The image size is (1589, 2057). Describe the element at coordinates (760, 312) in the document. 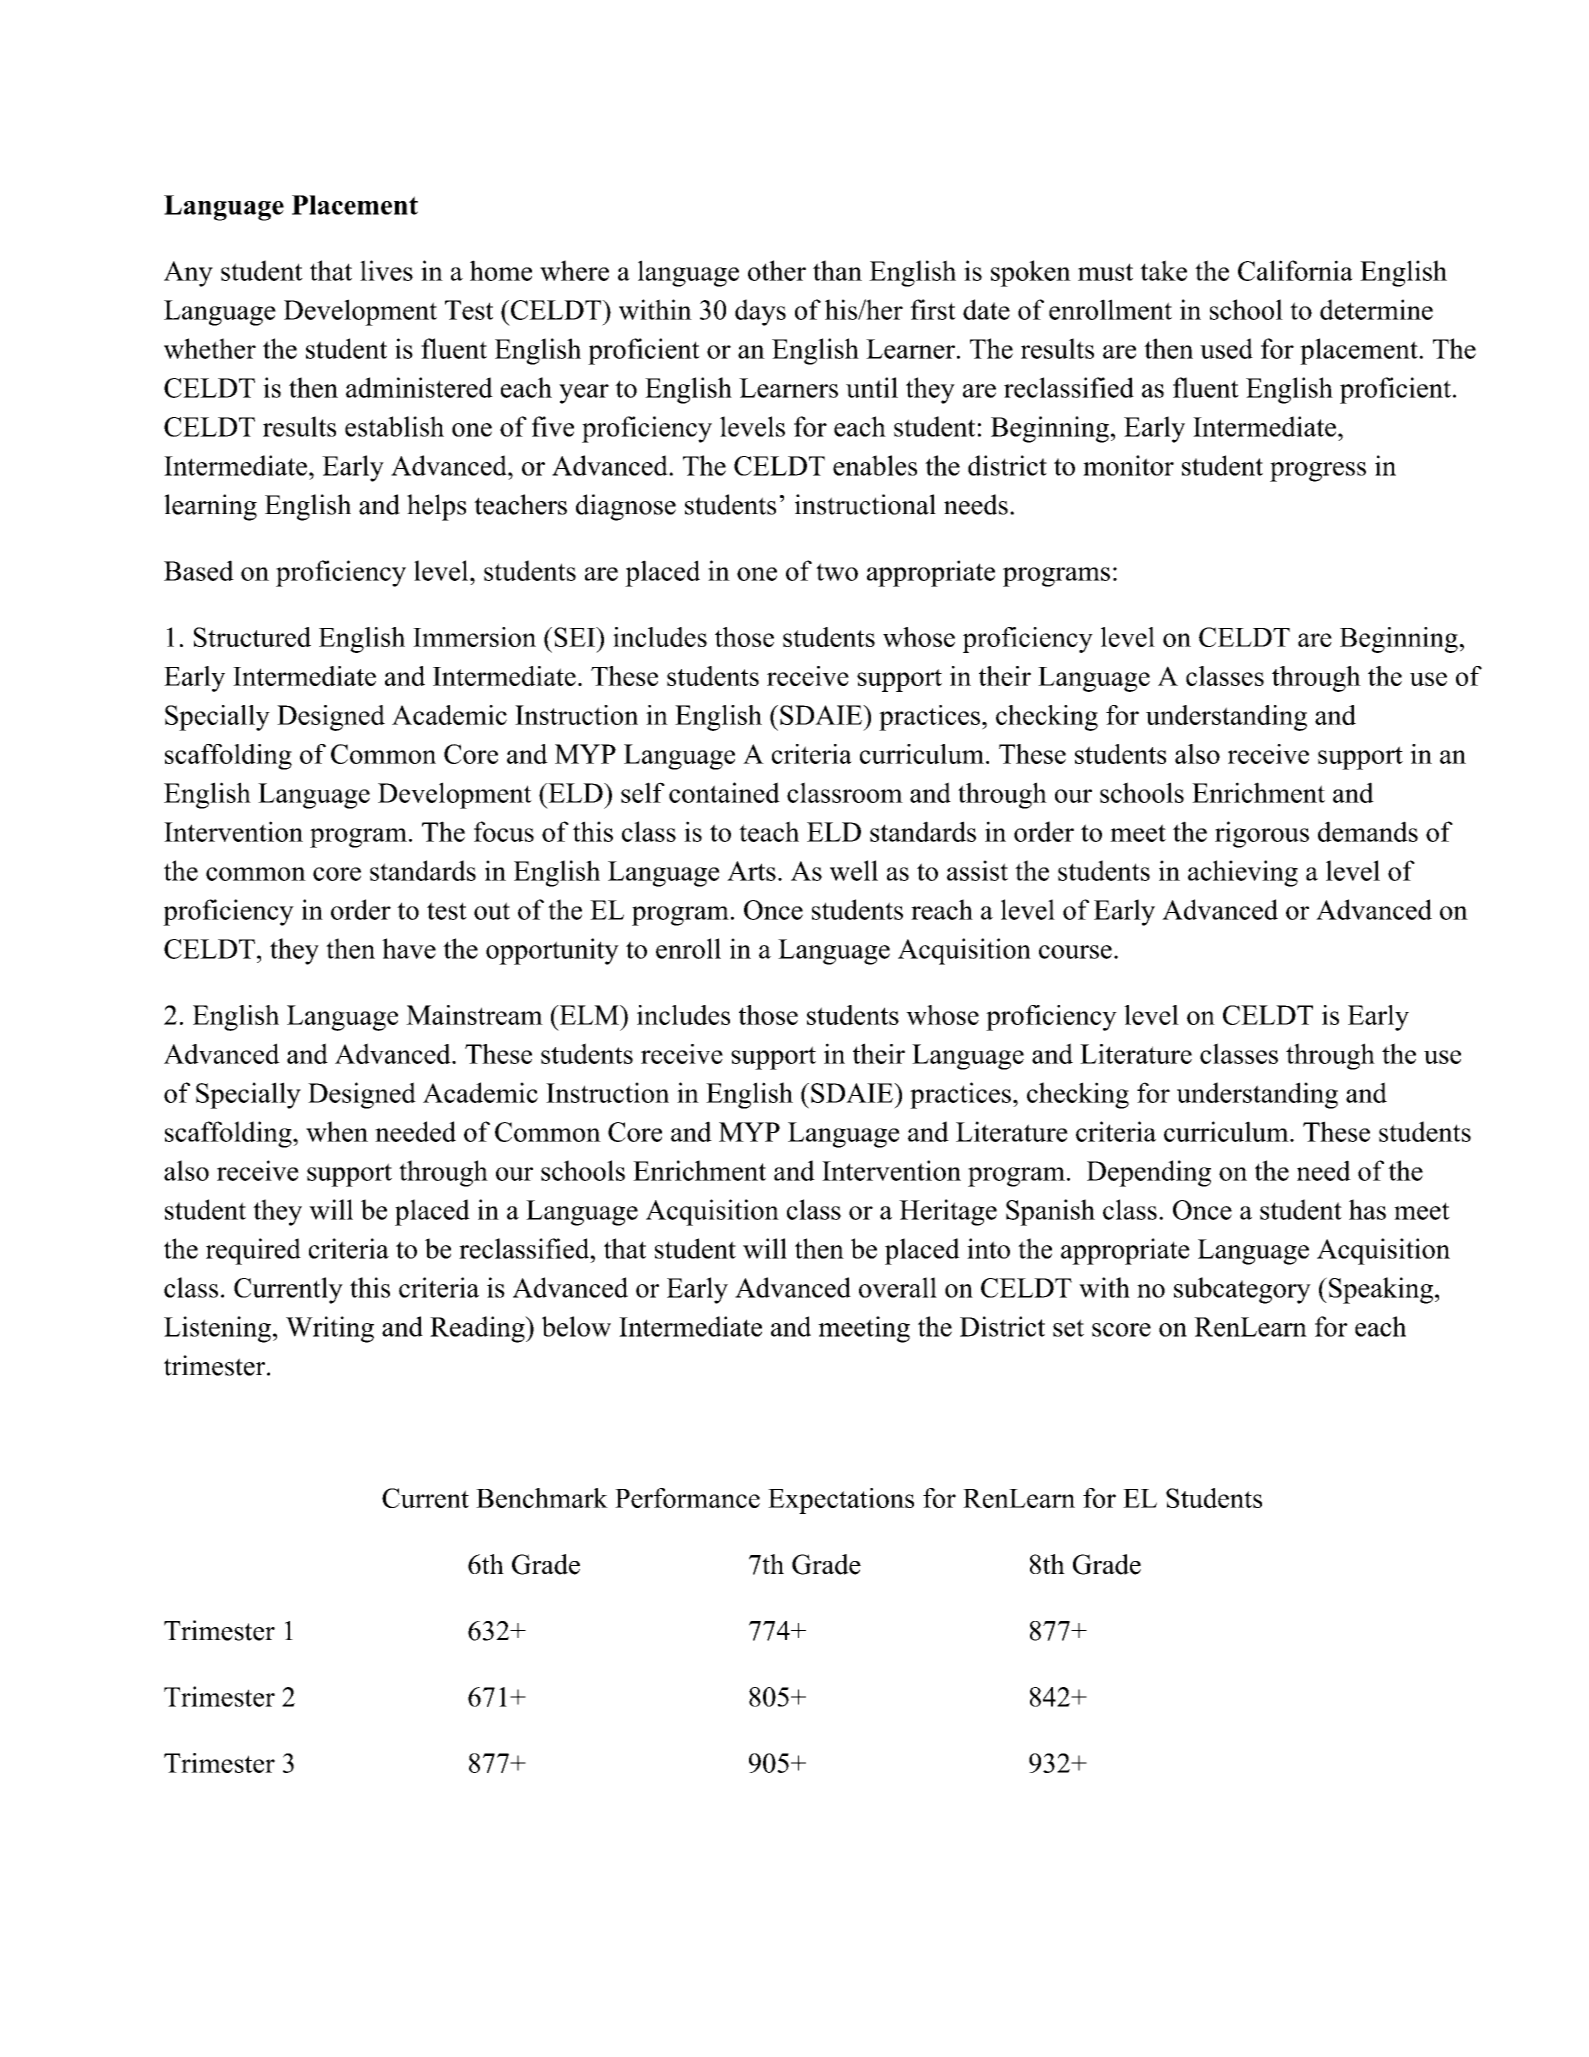

I see `days` at that location.
